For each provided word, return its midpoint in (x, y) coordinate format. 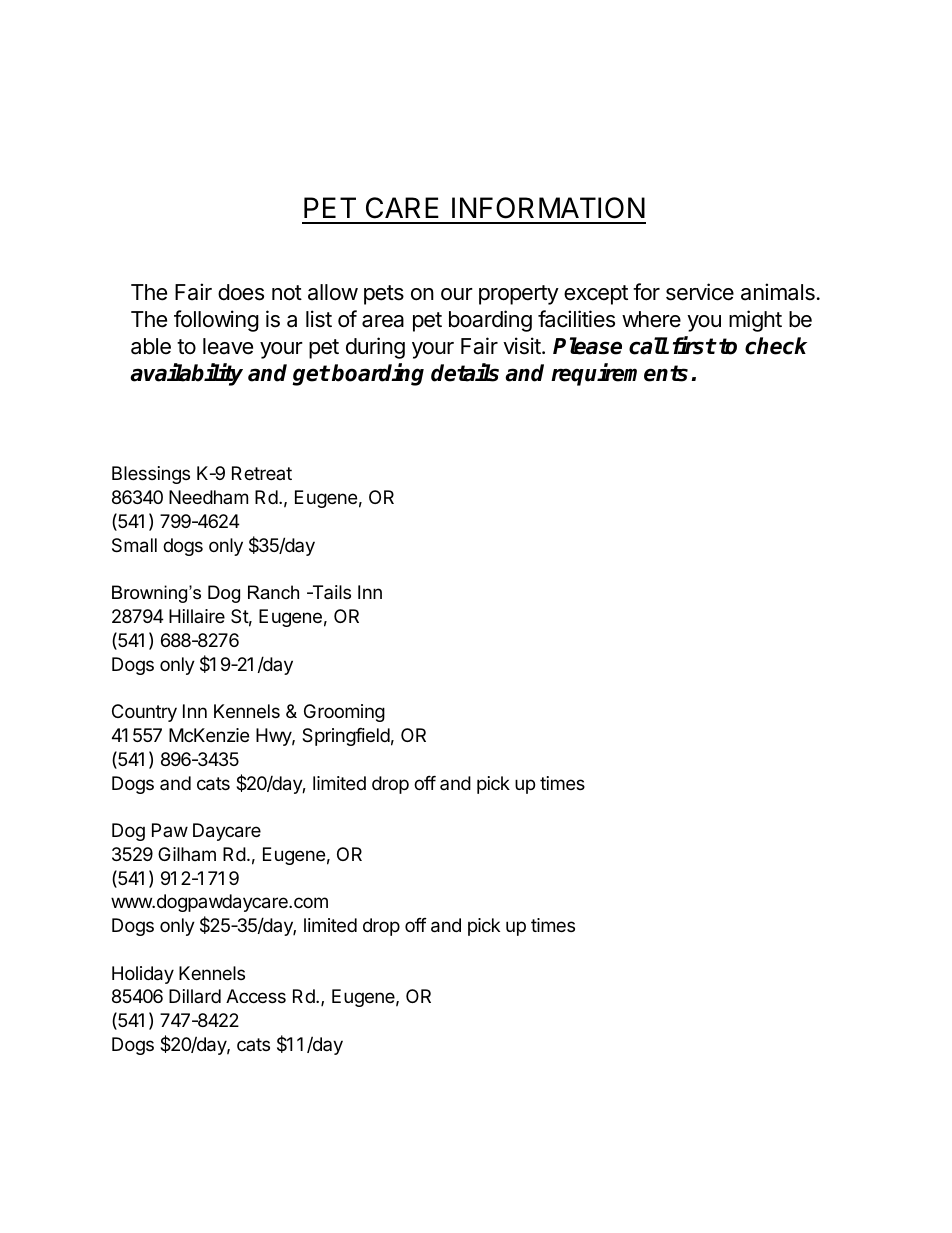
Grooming (344, 713)
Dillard (195, 996)
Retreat (262, 473)
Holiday (143, 975)
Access (256, 996)
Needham (208, 497)
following (216, 321)
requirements (619, 374)
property (519, 295)
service (700, 292)
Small (134, 545)
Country (144, 713)
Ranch (273, 592)
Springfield (346, 737)
